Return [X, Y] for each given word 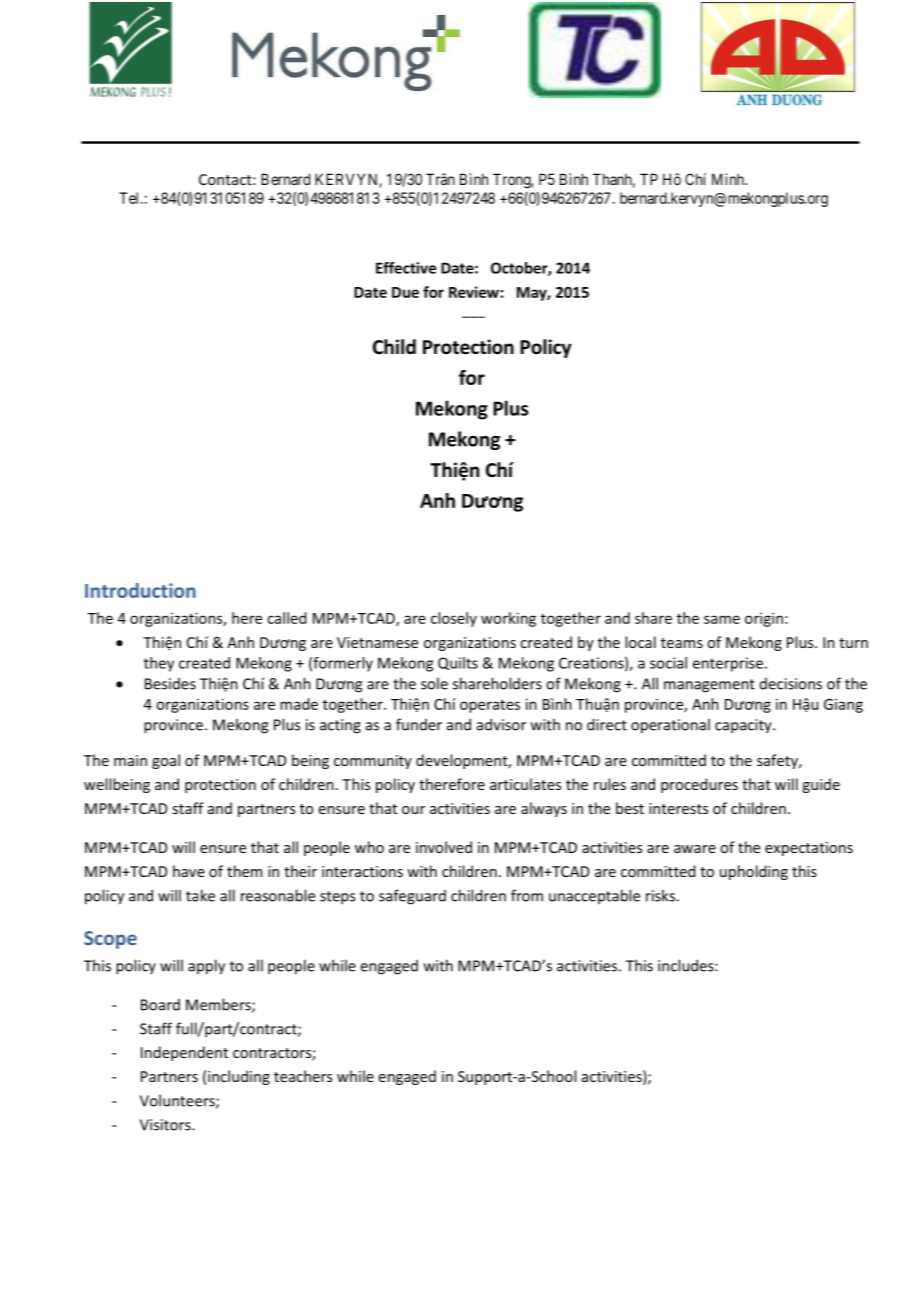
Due [405, 292]
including [239, 1077]
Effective [406, 268]
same [722, 619]
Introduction [140, 590]
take [200, 895]
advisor [501, 724]
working [508, 619]
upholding [754, 872]
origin [764, 619]
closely [454, 619]
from [527, 895]
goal [166, 761]
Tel [130, 198]
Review [474, 292]
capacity [744, 726]
